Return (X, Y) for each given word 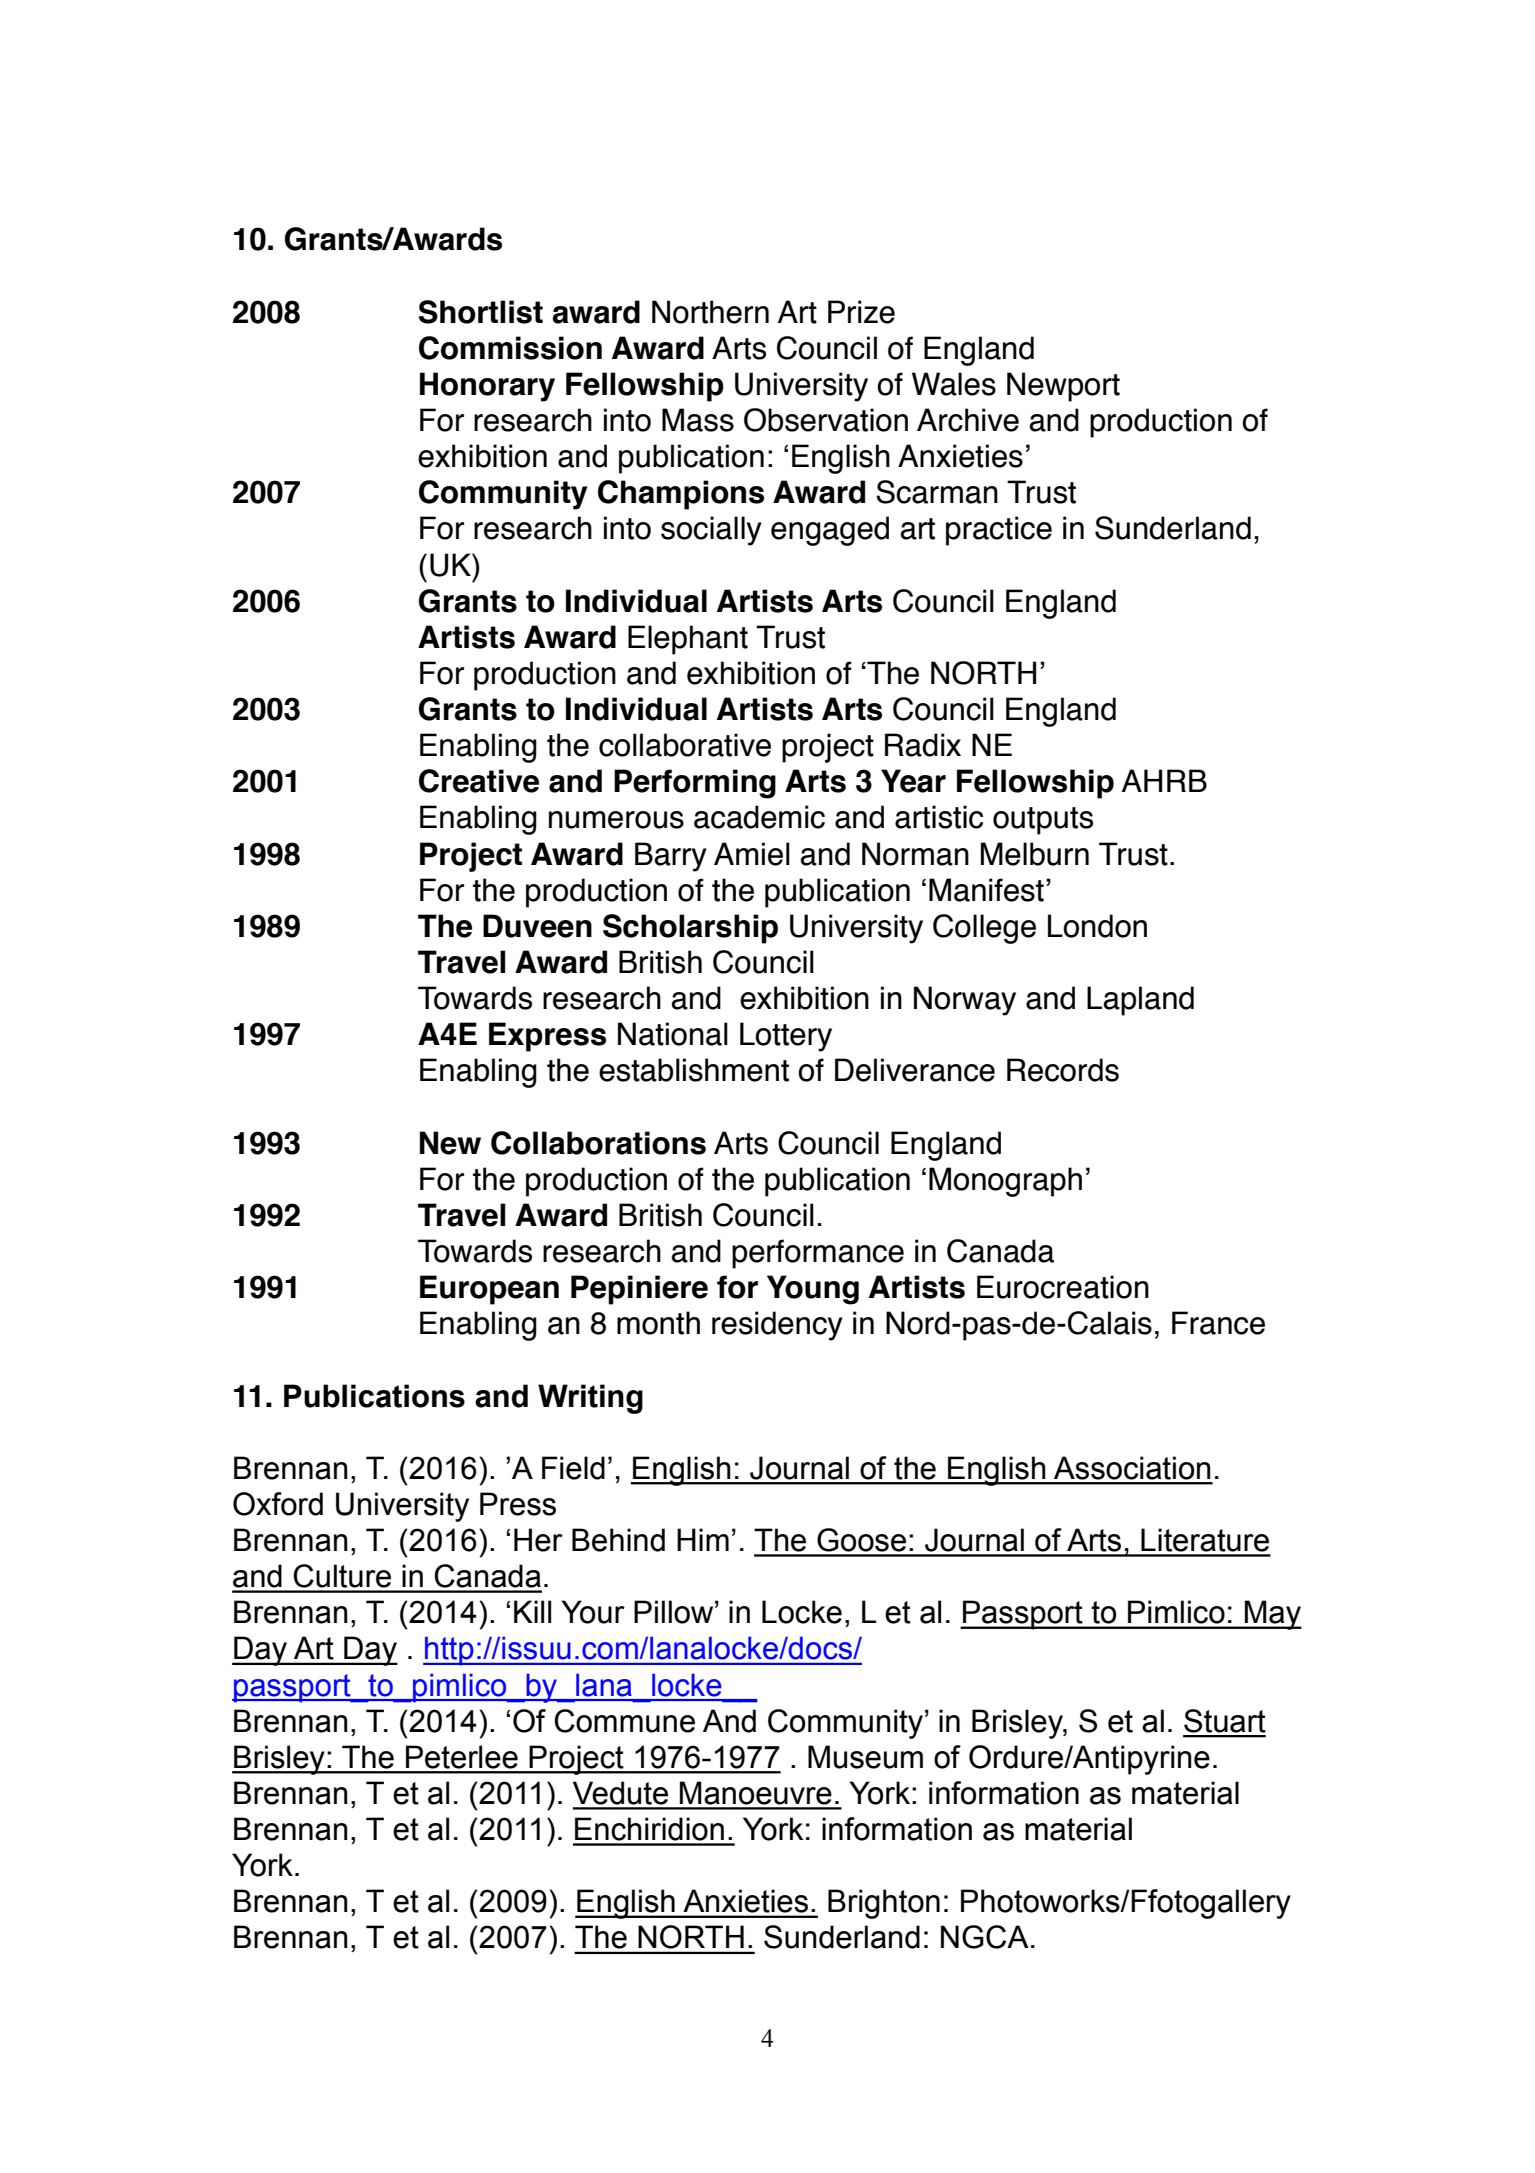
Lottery (786, 1037)
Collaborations (598, 1143)
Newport (1063, 387)
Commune (624, 1721)
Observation (826, 420)
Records (1063, 1070)
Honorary (487, 387)
